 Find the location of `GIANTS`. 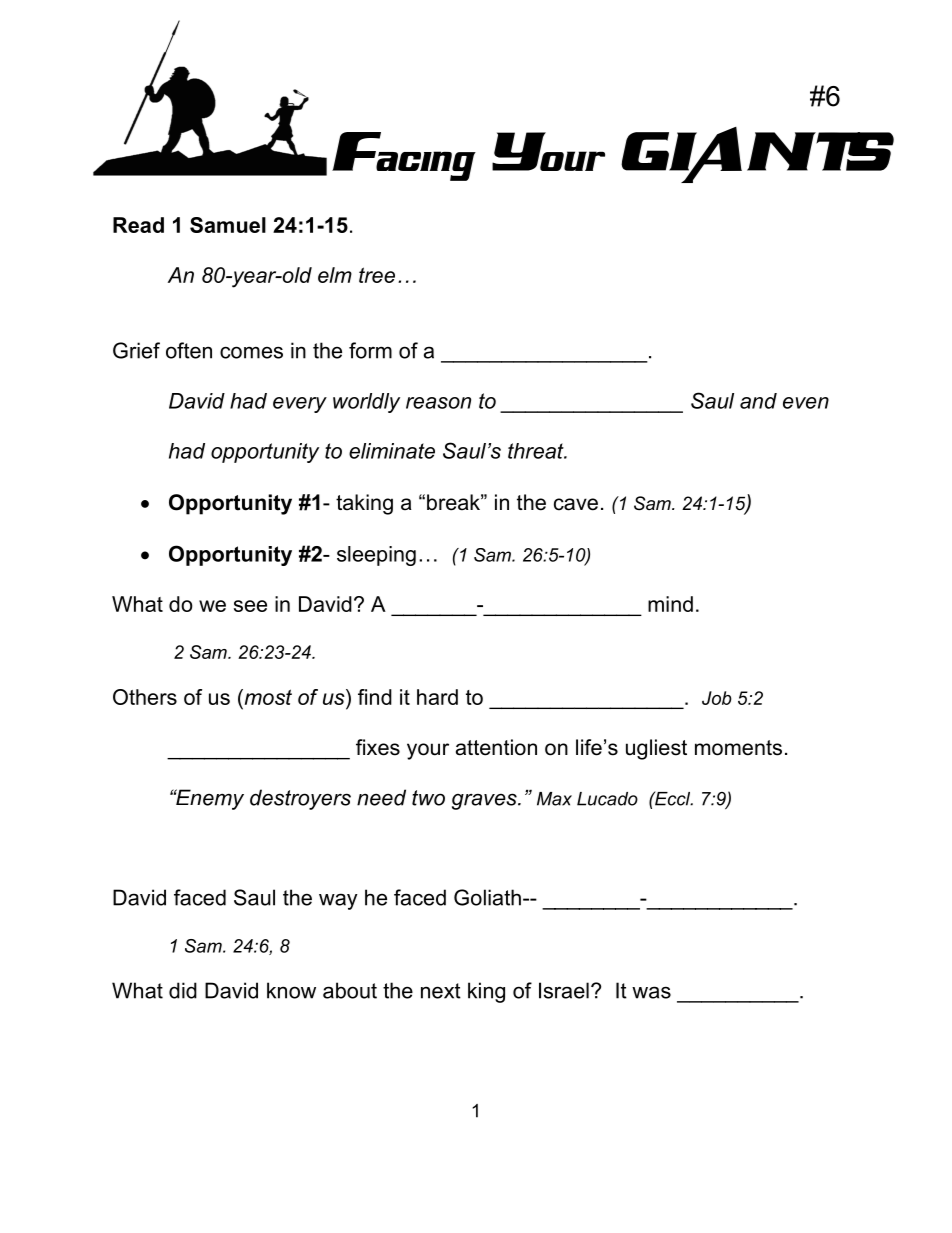

GIANTS is located at coordinates (757, 155).
